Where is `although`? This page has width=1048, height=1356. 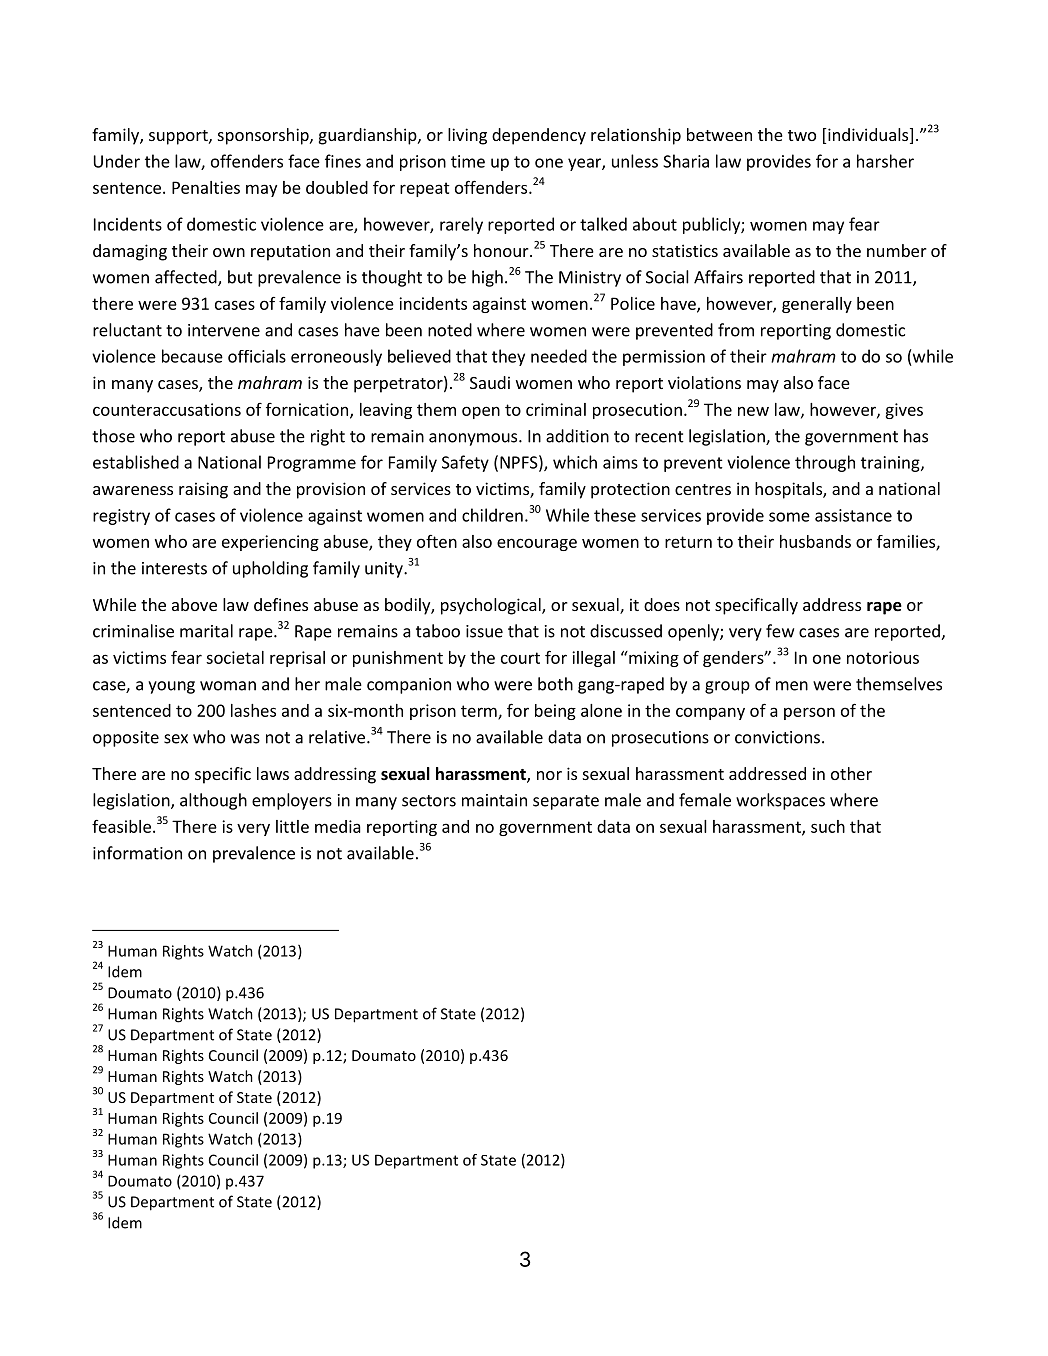 although is located at coordinates (213, 801).
